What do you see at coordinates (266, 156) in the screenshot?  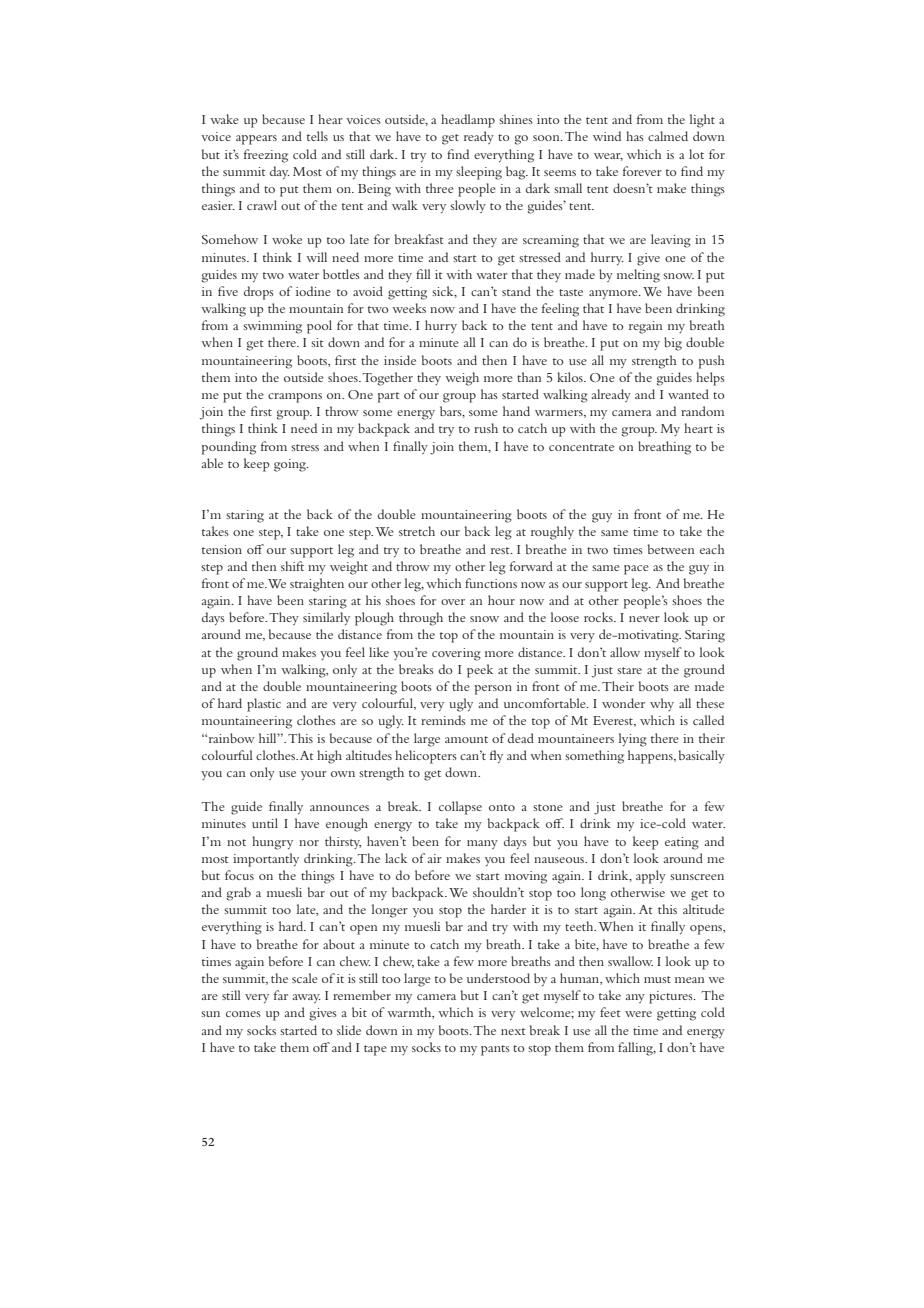 I see `freezing` at bounding box center [266, 156].
